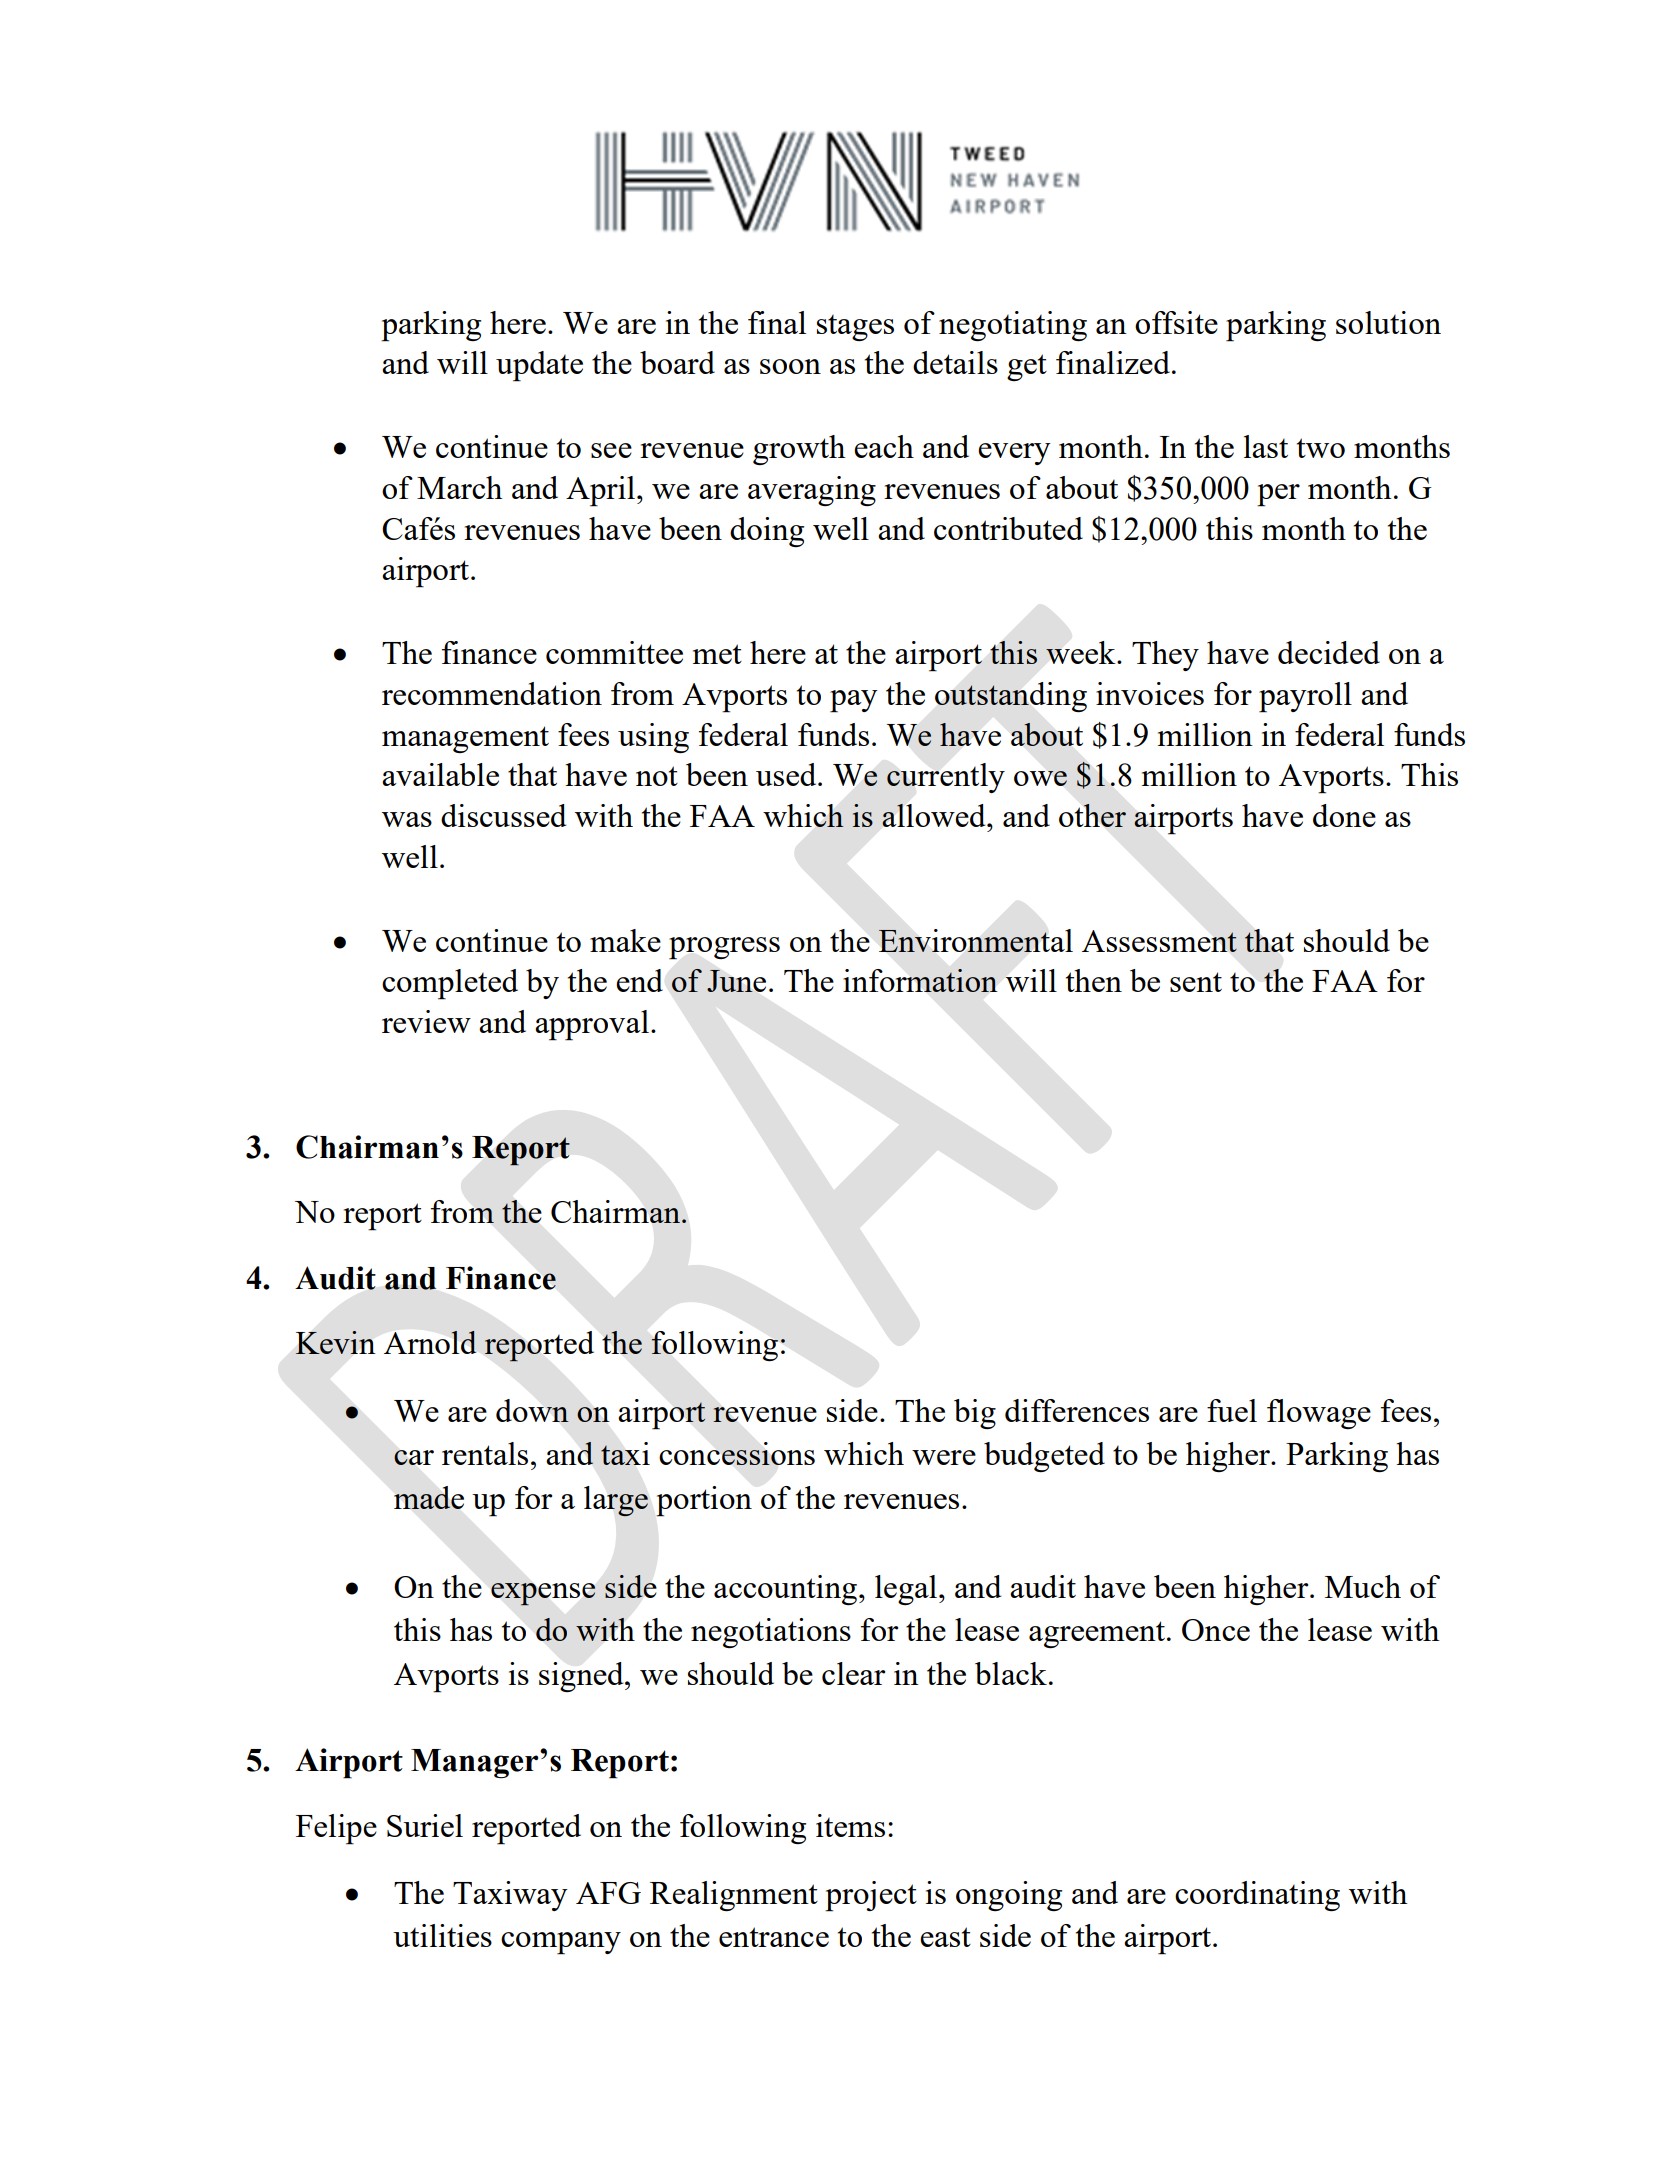 This document has height=2166, width=1674. I want to click on big, so click(975, 1414).
